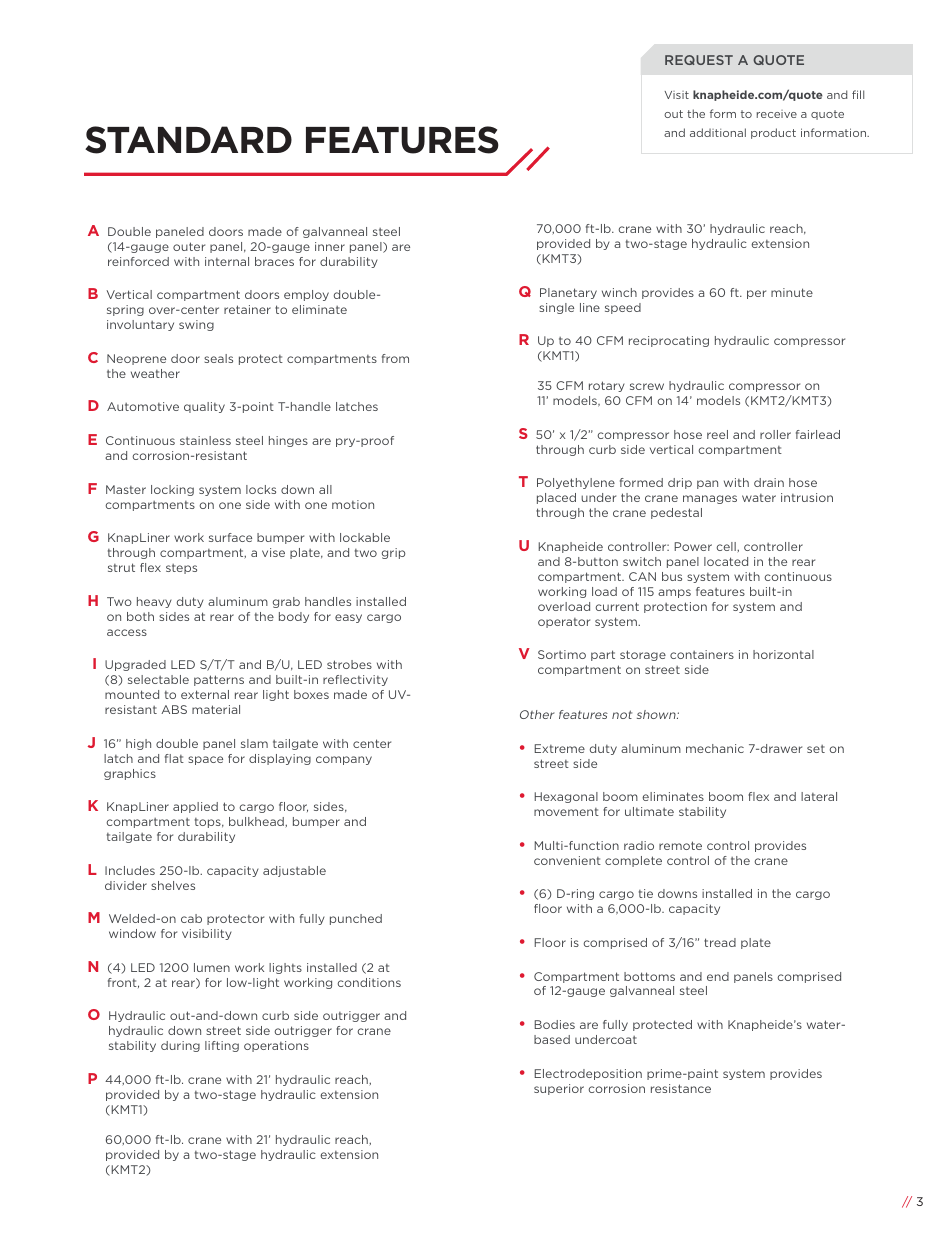 Image resolution: width=952 pixels, height=1233 pixels. Describe the element at coordinates (209, 823) in the screenshot. I see `tops` at that location.
